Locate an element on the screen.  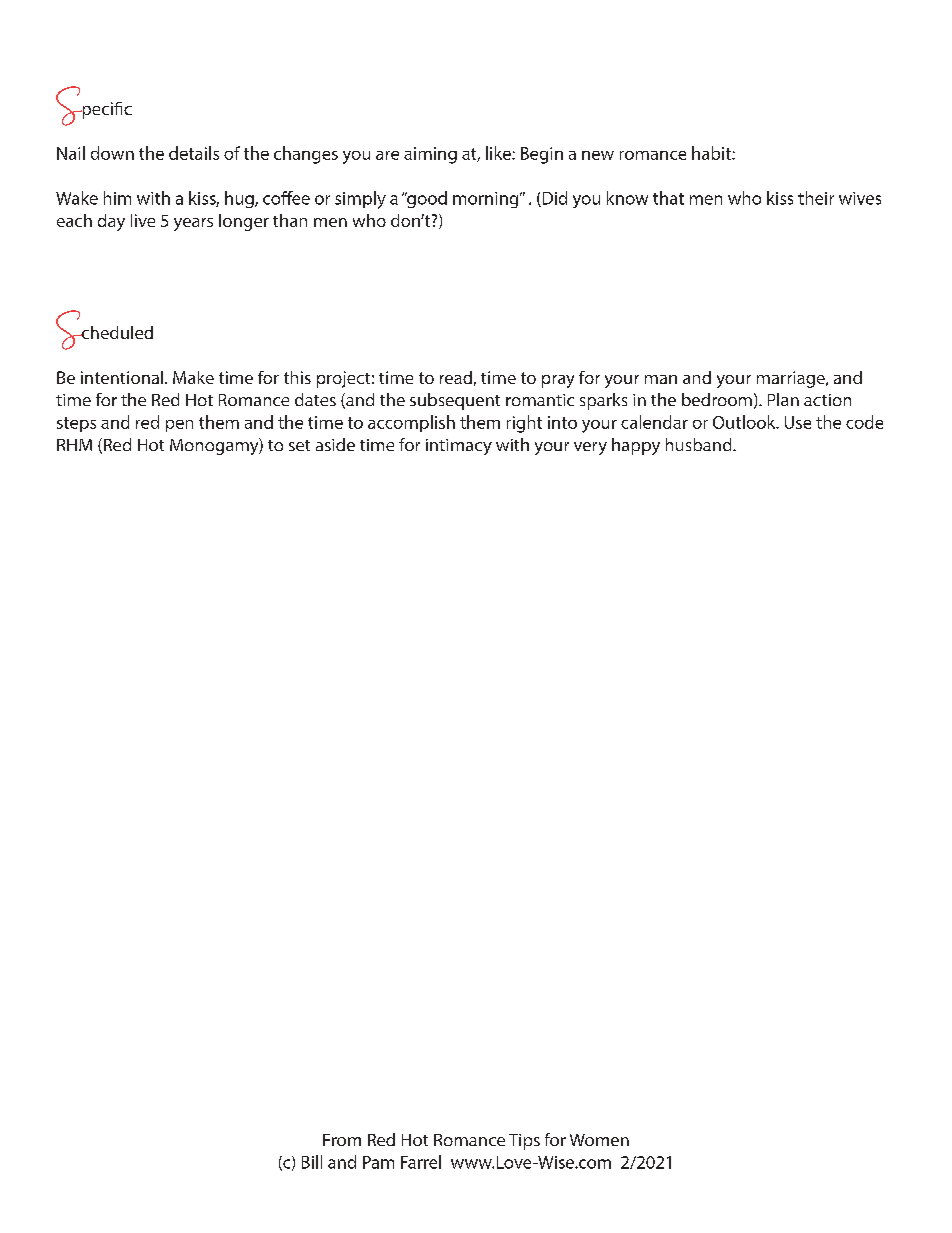
Tips is located at coordinates (524, 1142).
